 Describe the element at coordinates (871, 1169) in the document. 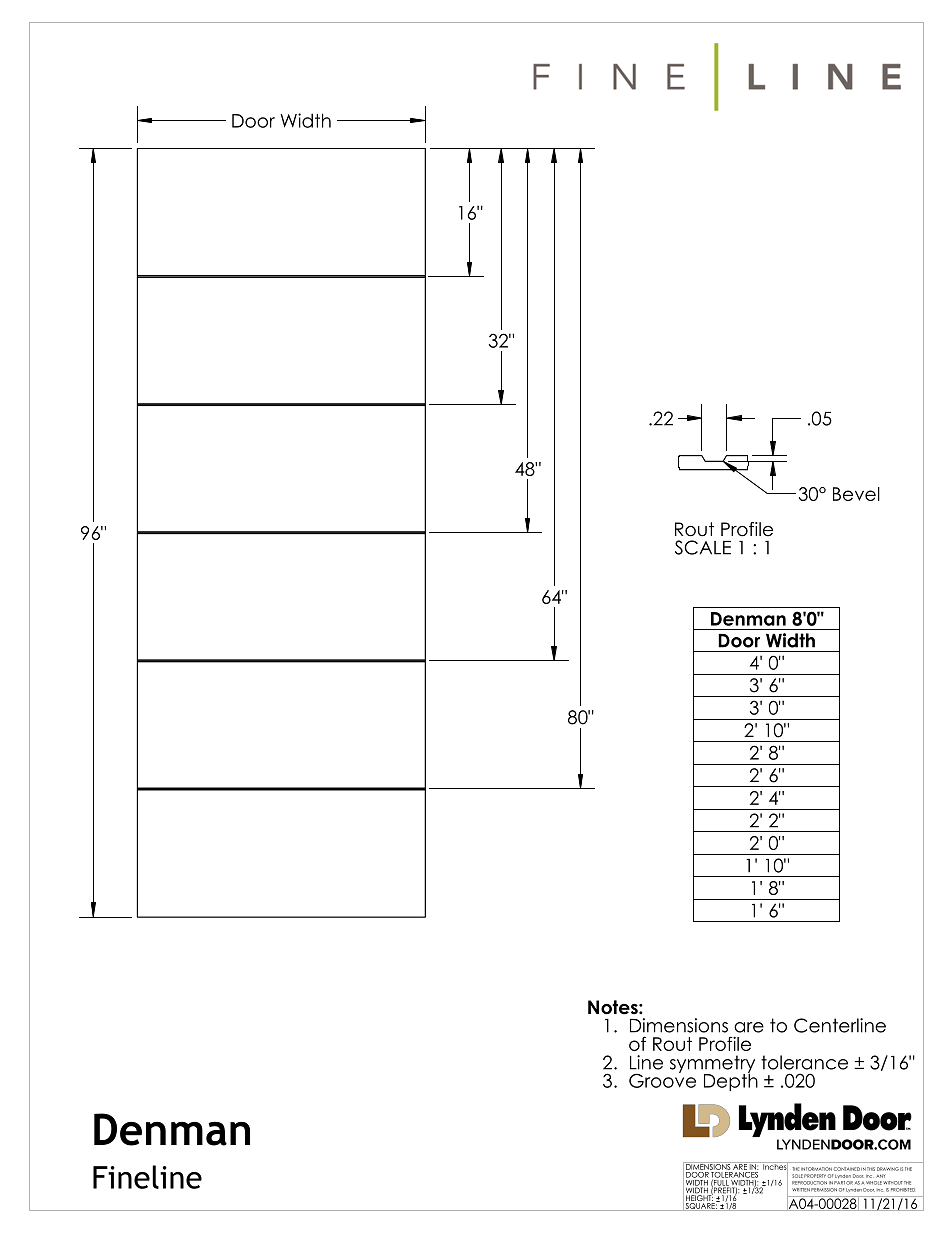

I see `THIS` at that location.
